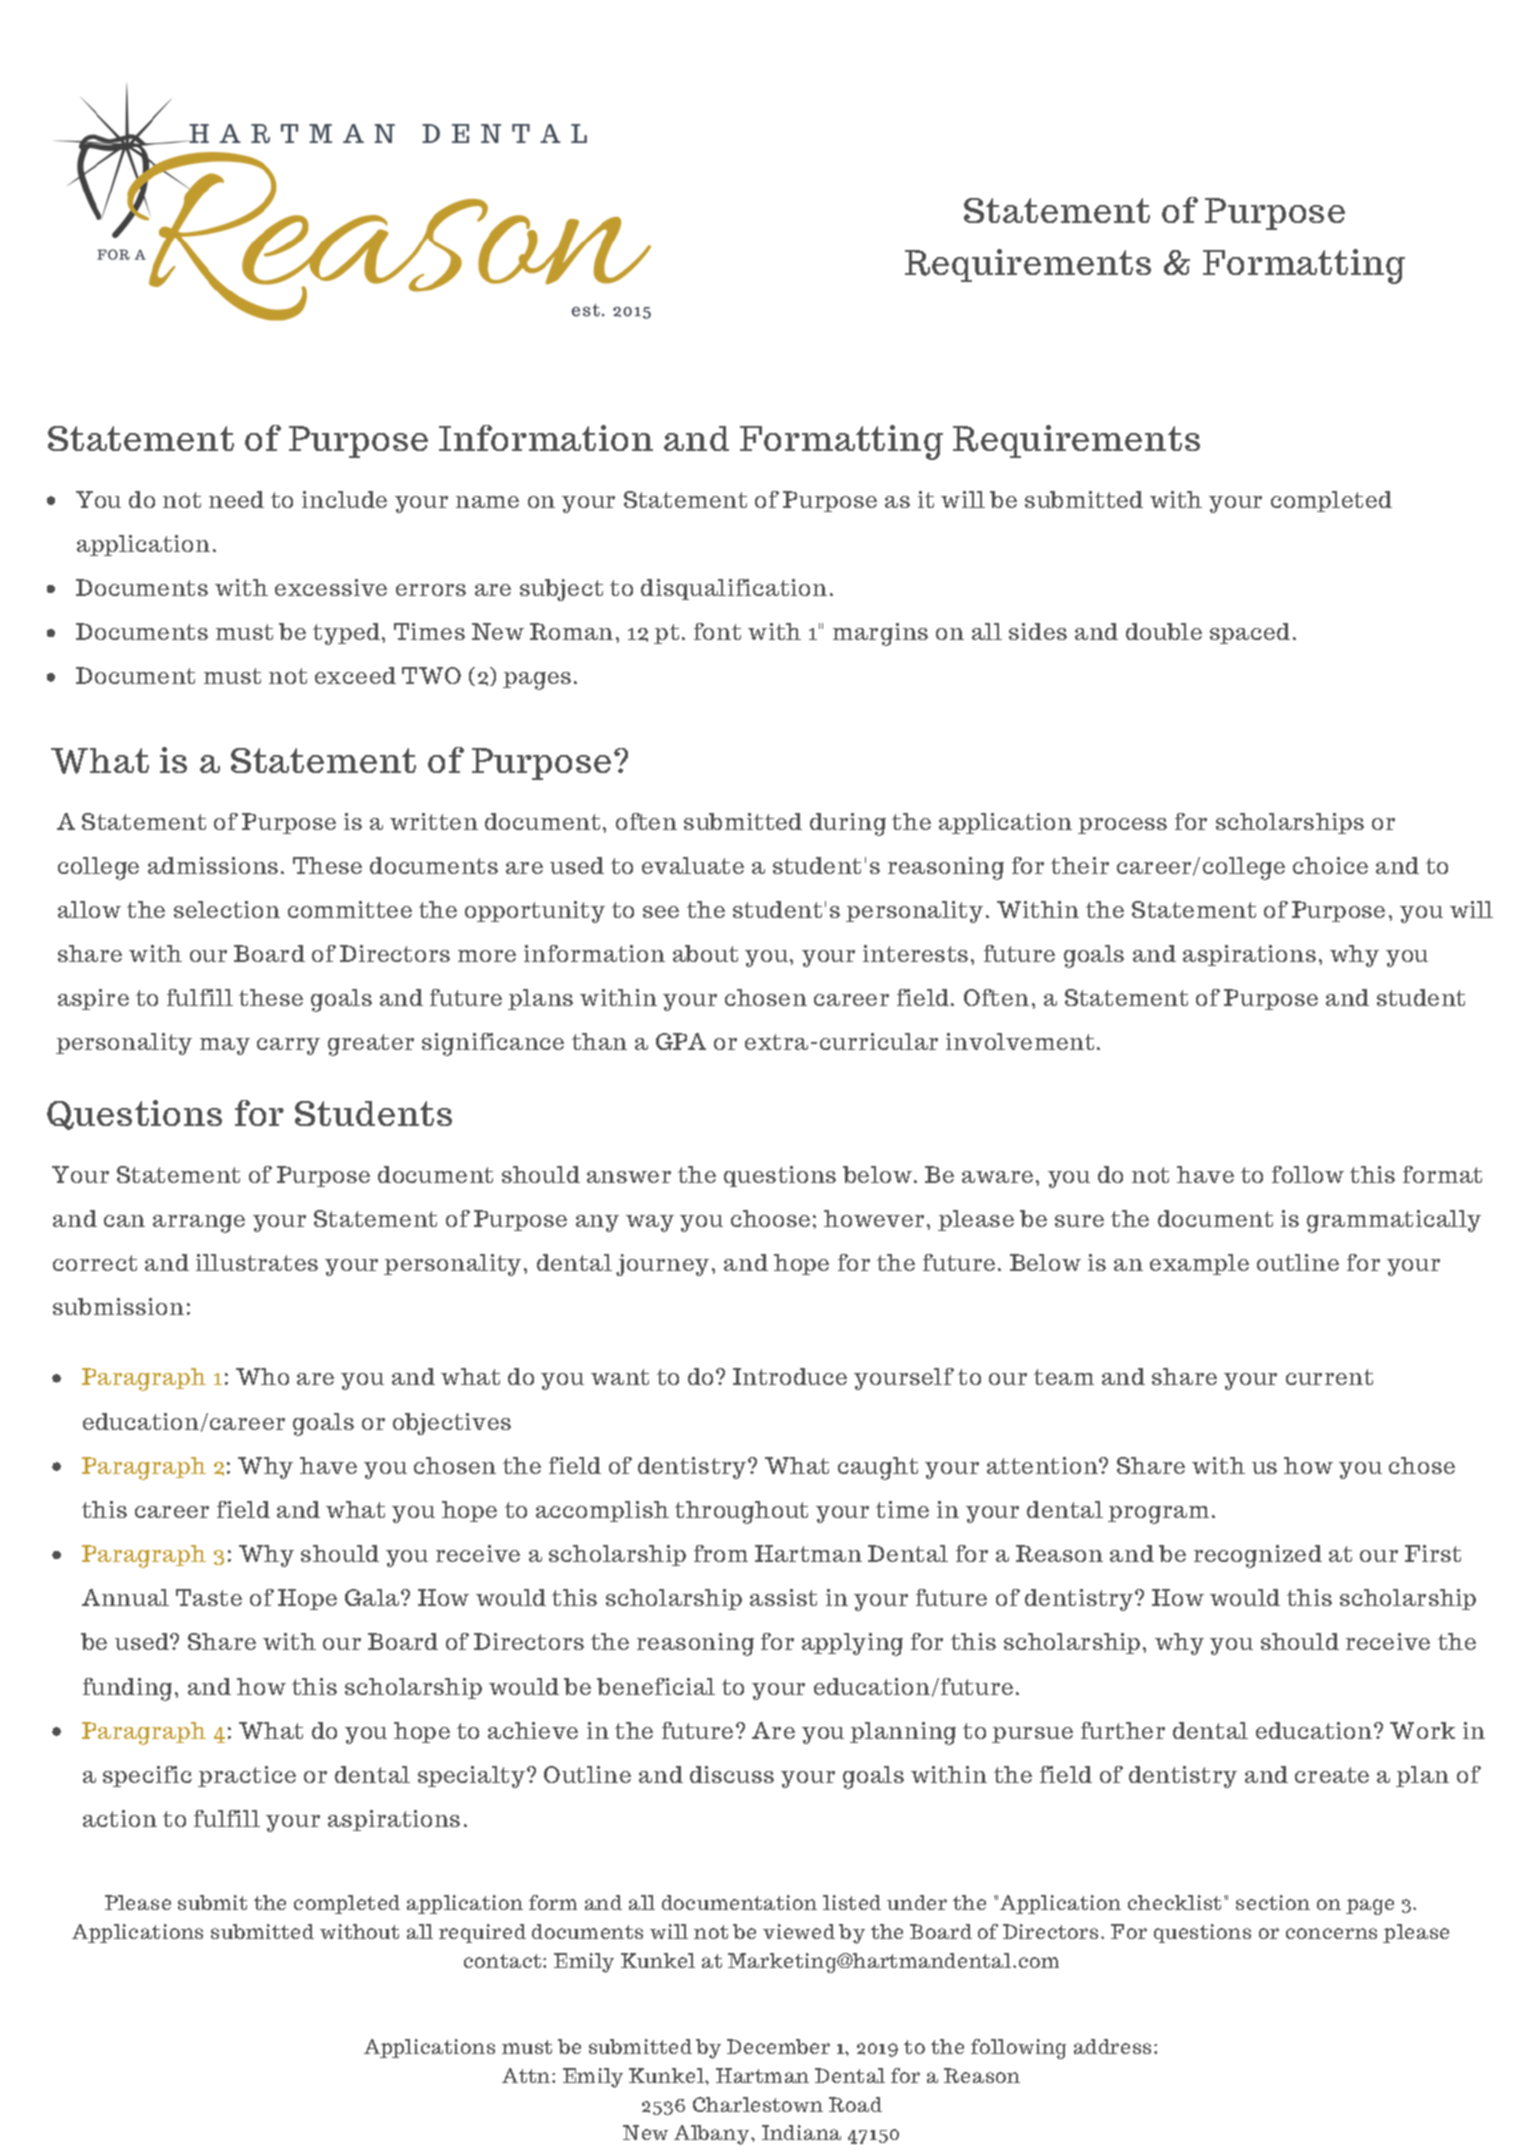 The image size is (1523, 2154). Describe the element at coordinates (236, 499) in the screenshot. I see `need` at that location.
